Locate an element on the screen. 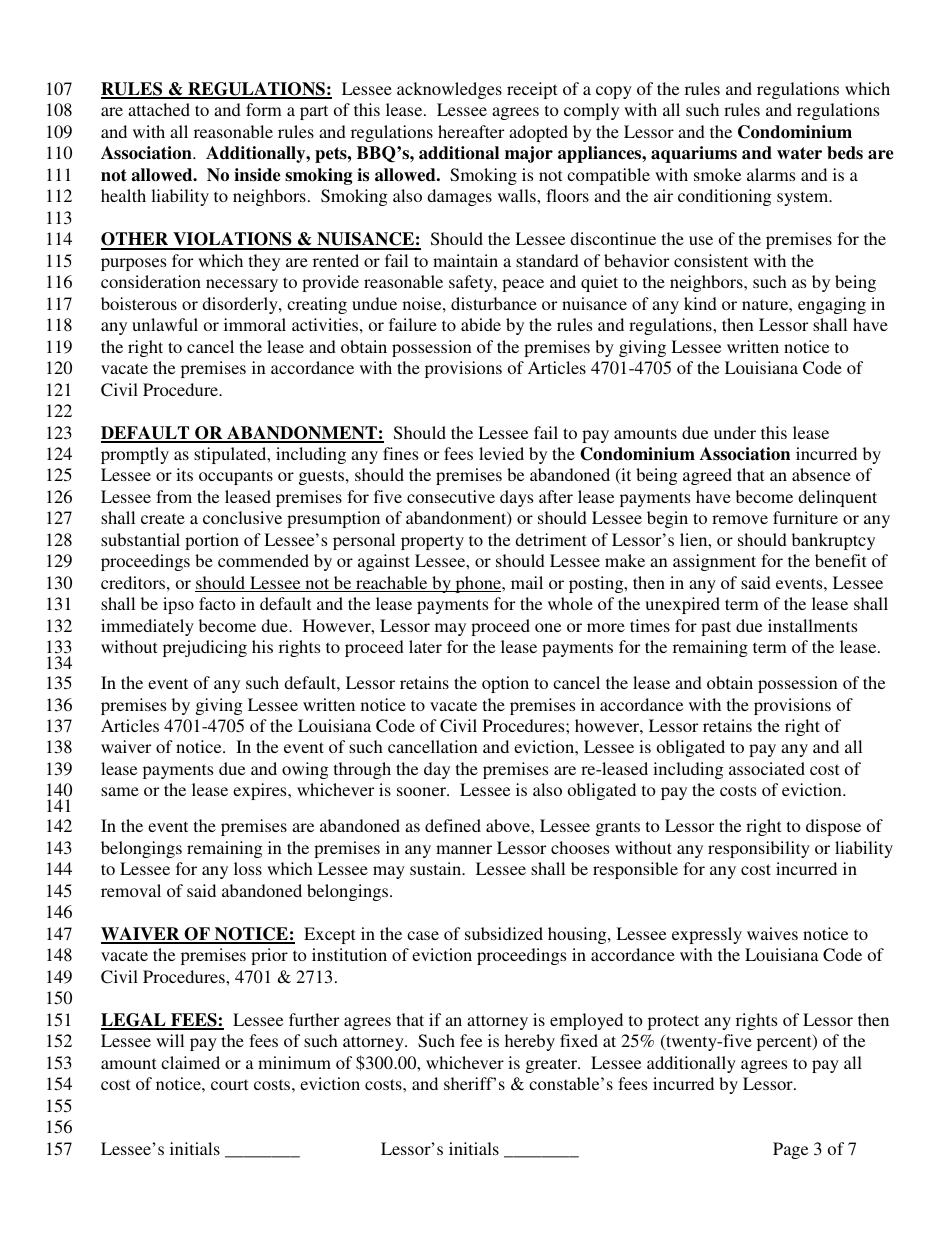 The width and height of the screenshot is (952, 1233). days is located at coordinates (516, 498).
